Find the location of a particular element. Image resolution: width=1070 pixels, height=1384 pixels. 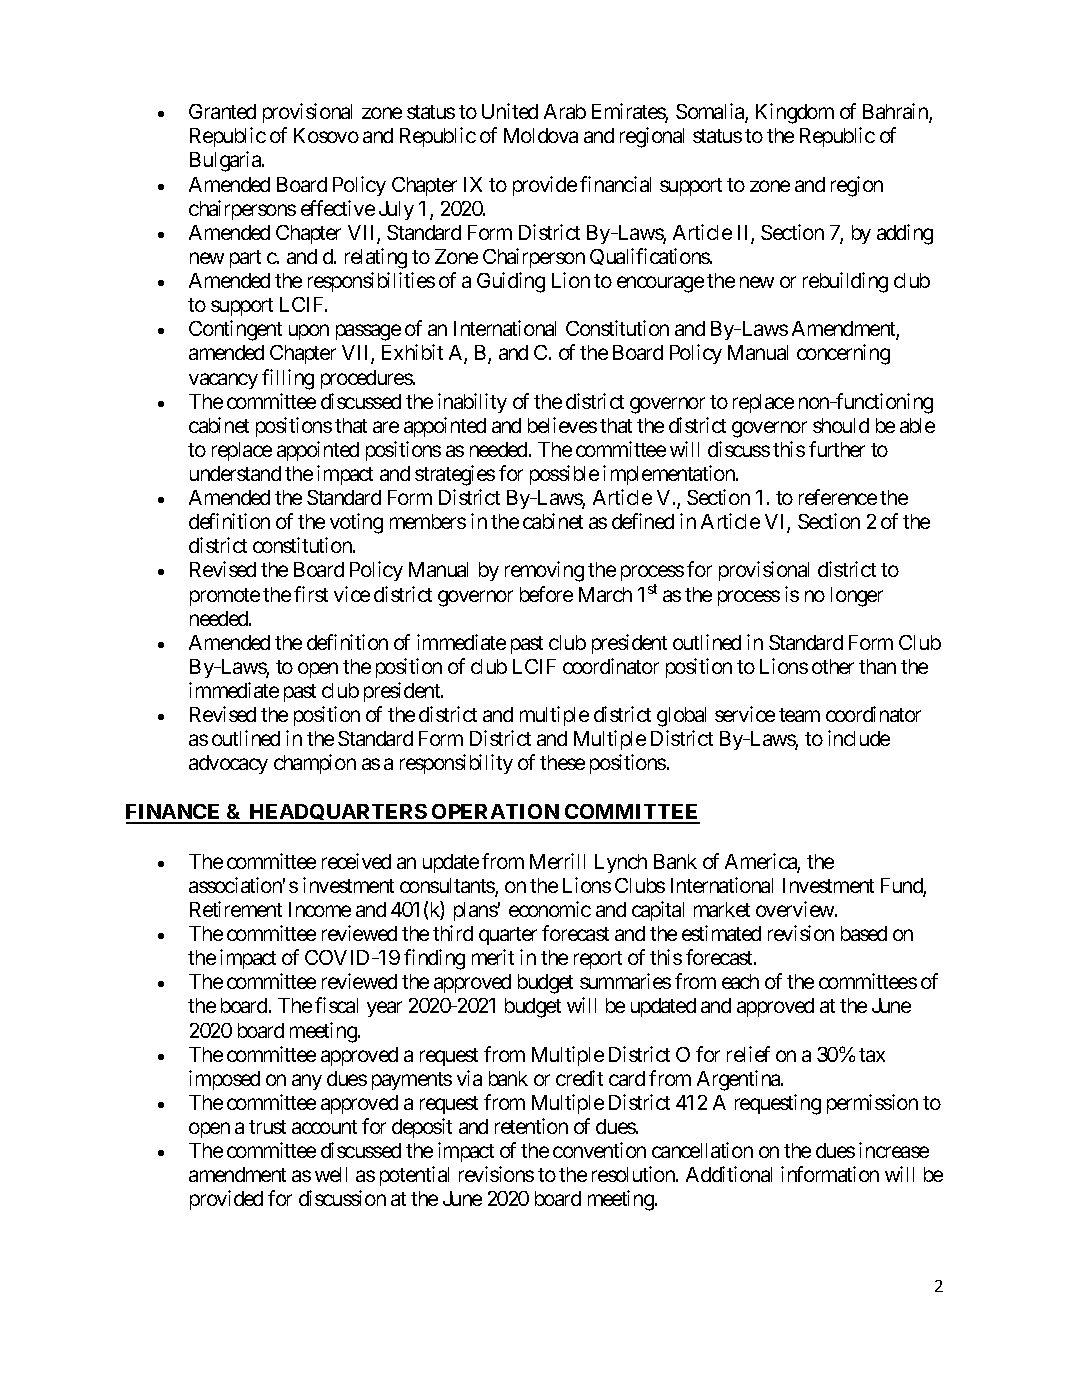

Moldova is located at coordinates (541, 135).
